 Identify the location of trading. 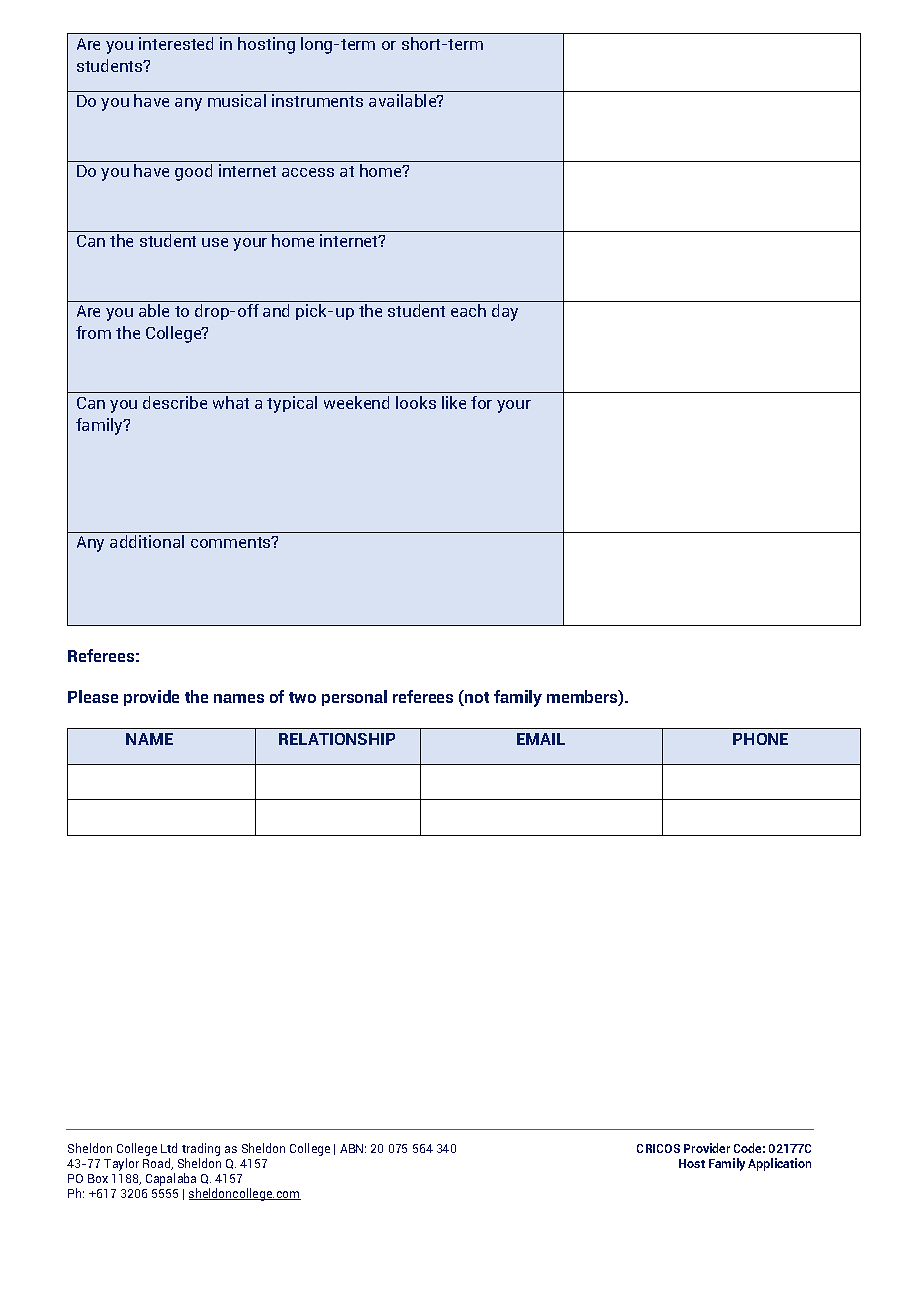
(201, 1151).
